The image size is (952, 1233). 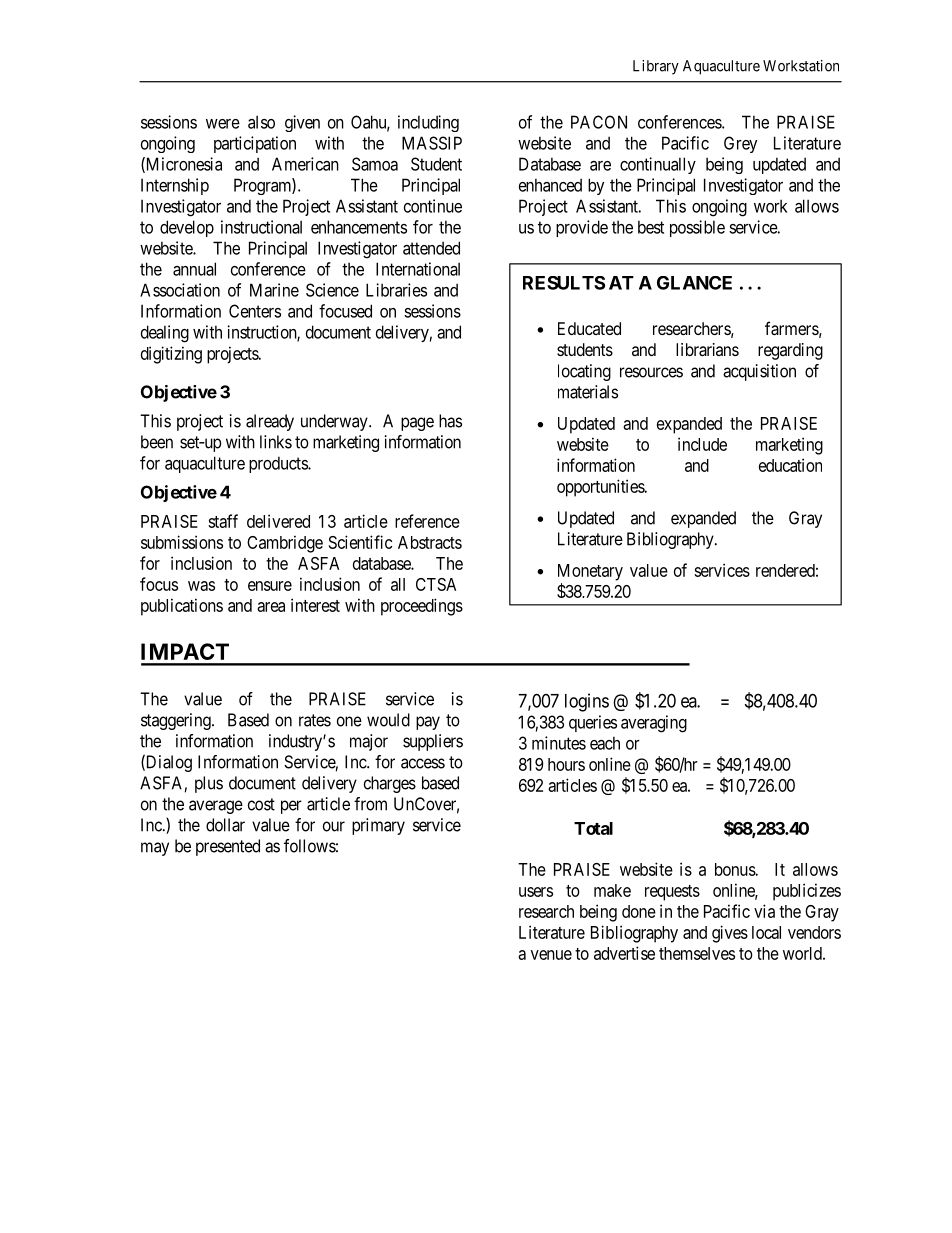 What do you see at coordinates (427, 521) in the screenshot?
I see `reference` at bounding box center [427, 521].
